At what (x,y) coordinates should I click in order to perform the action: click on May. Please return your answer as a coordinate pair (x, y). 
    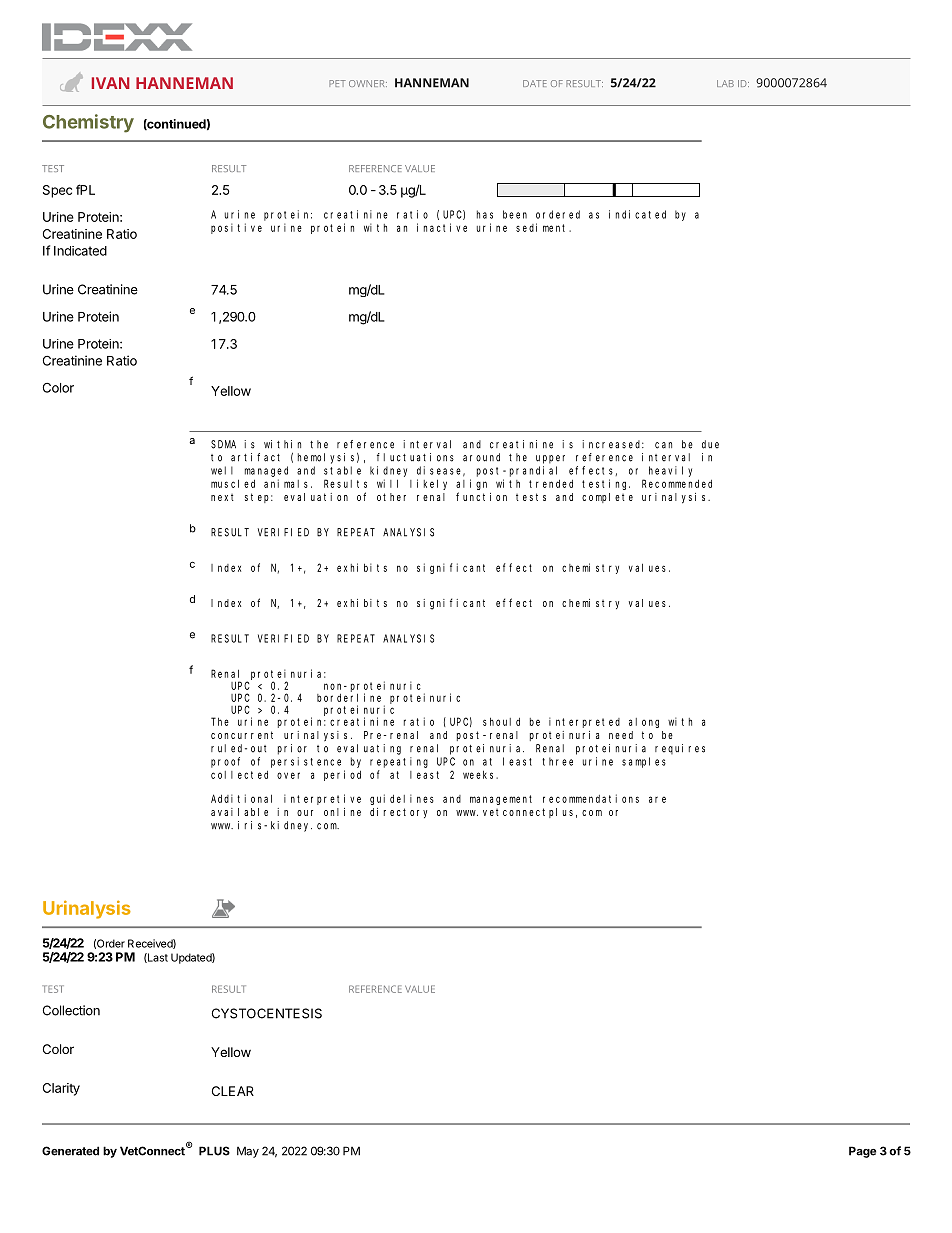
    Looking at the image, I should click on (248, 1152).
